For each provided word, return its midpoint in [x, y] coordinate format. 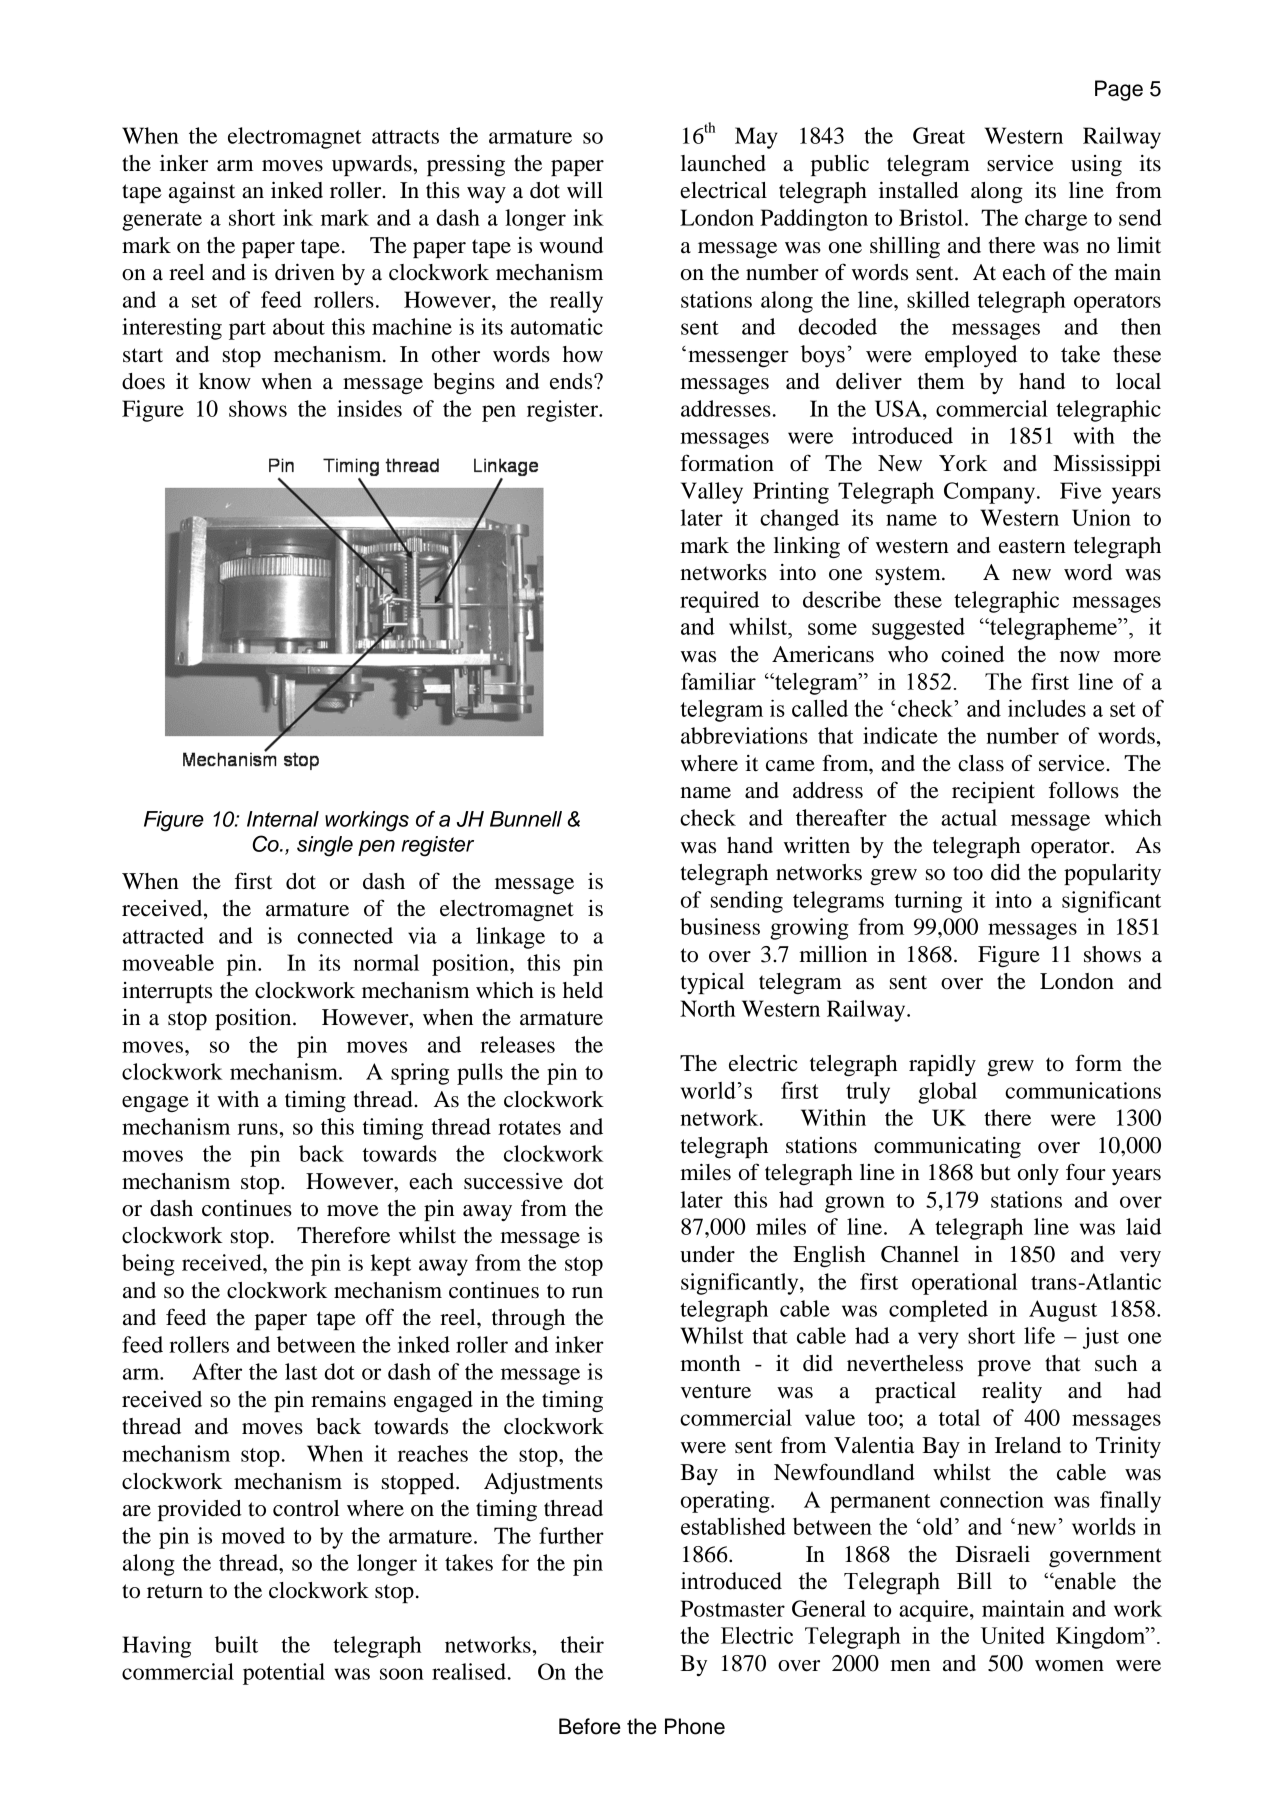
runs [258, 1129]
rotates [529, 1128]
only [1038, 1174]
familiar [718, 681]
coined [972, 654]
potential [284, 1674]
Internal [283, 819]
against [202, 192]
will [585, 190]
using [1096, 165]
